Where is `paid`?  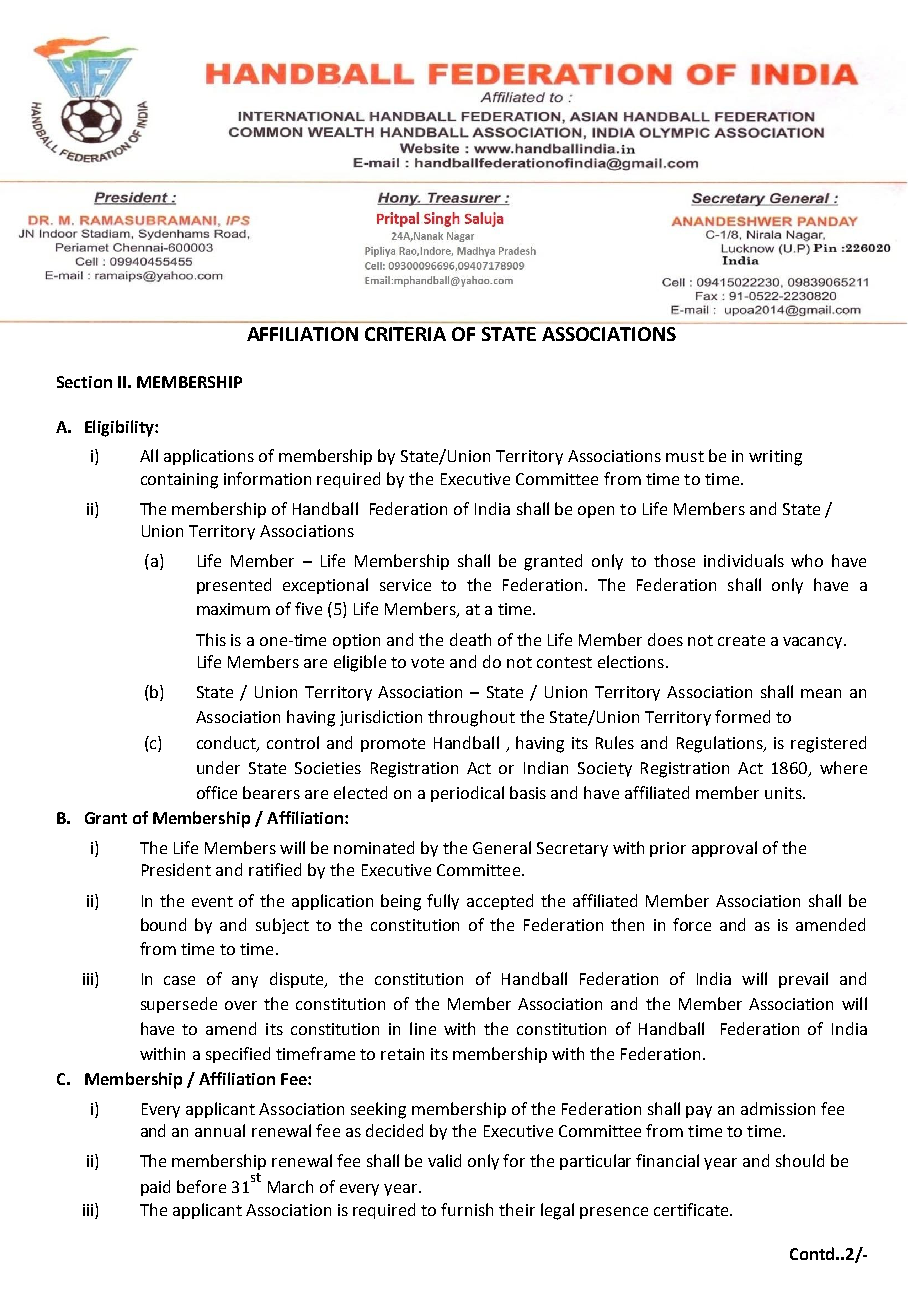
paid is located at coordinates (155, 1188).
